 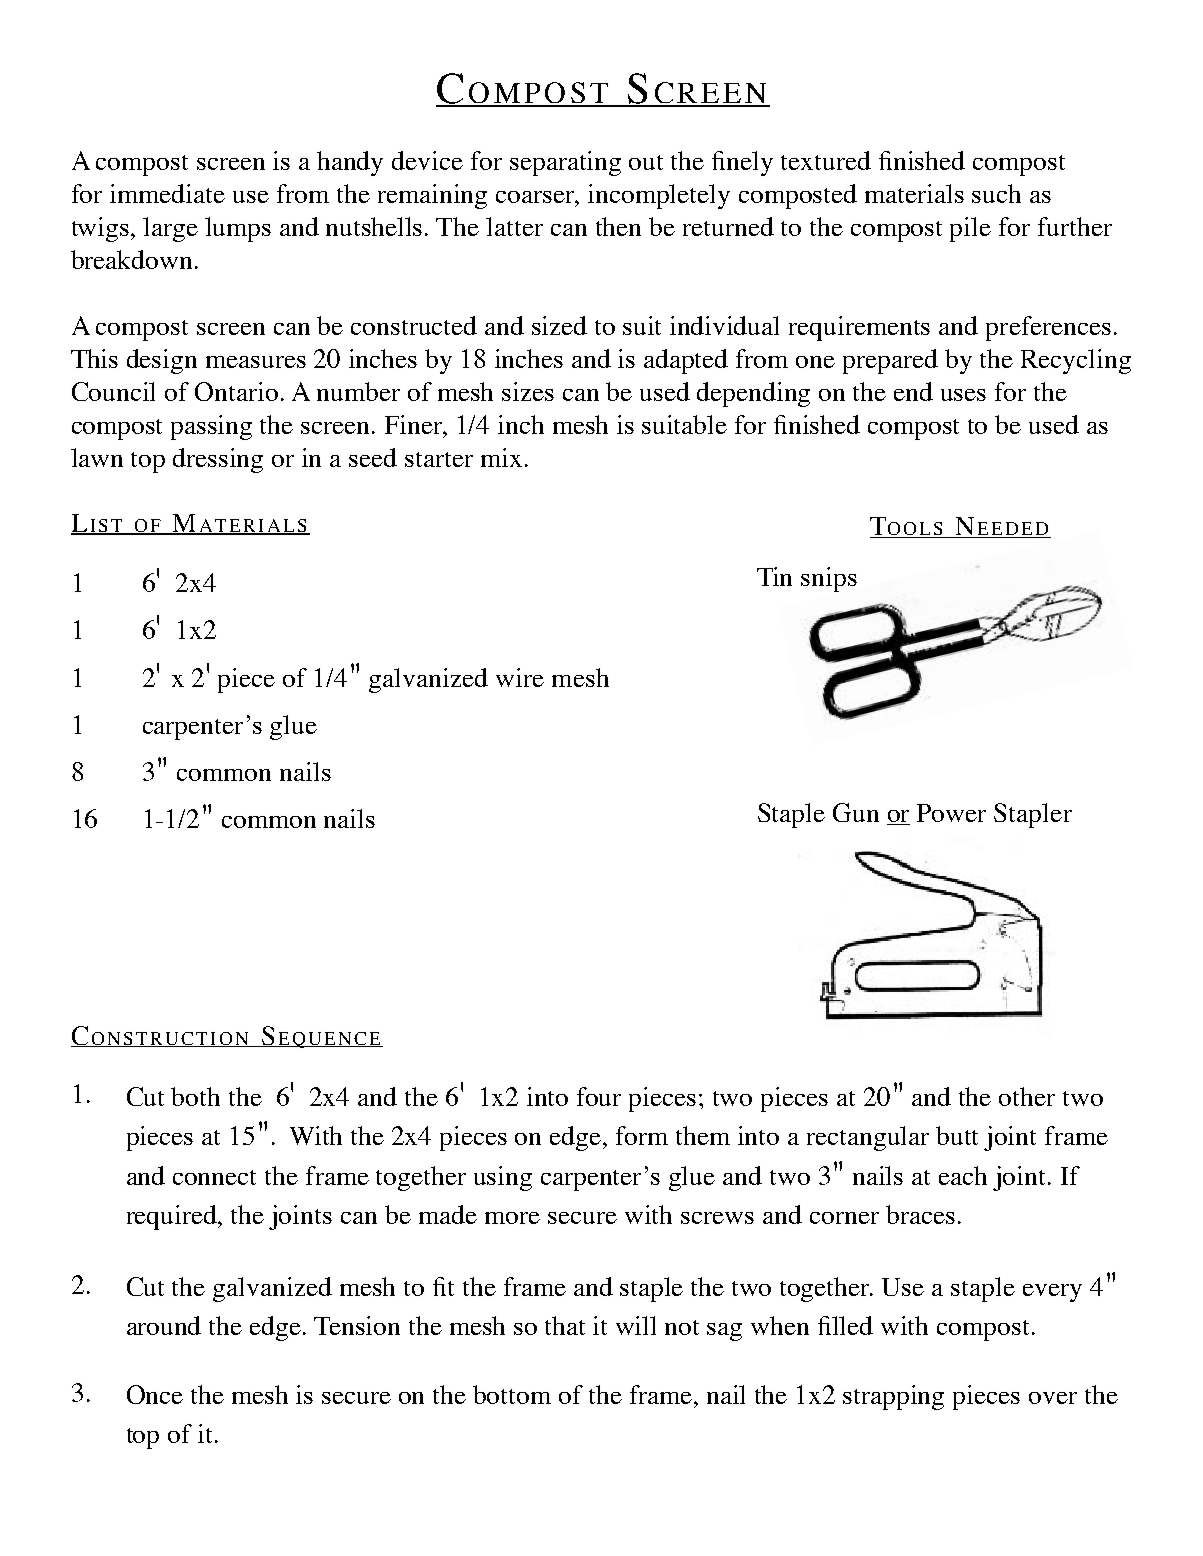 What do you see at coordinates (893, 1397) in the screenshot?
I see `strapping` at bounding box center [893, 1397].
